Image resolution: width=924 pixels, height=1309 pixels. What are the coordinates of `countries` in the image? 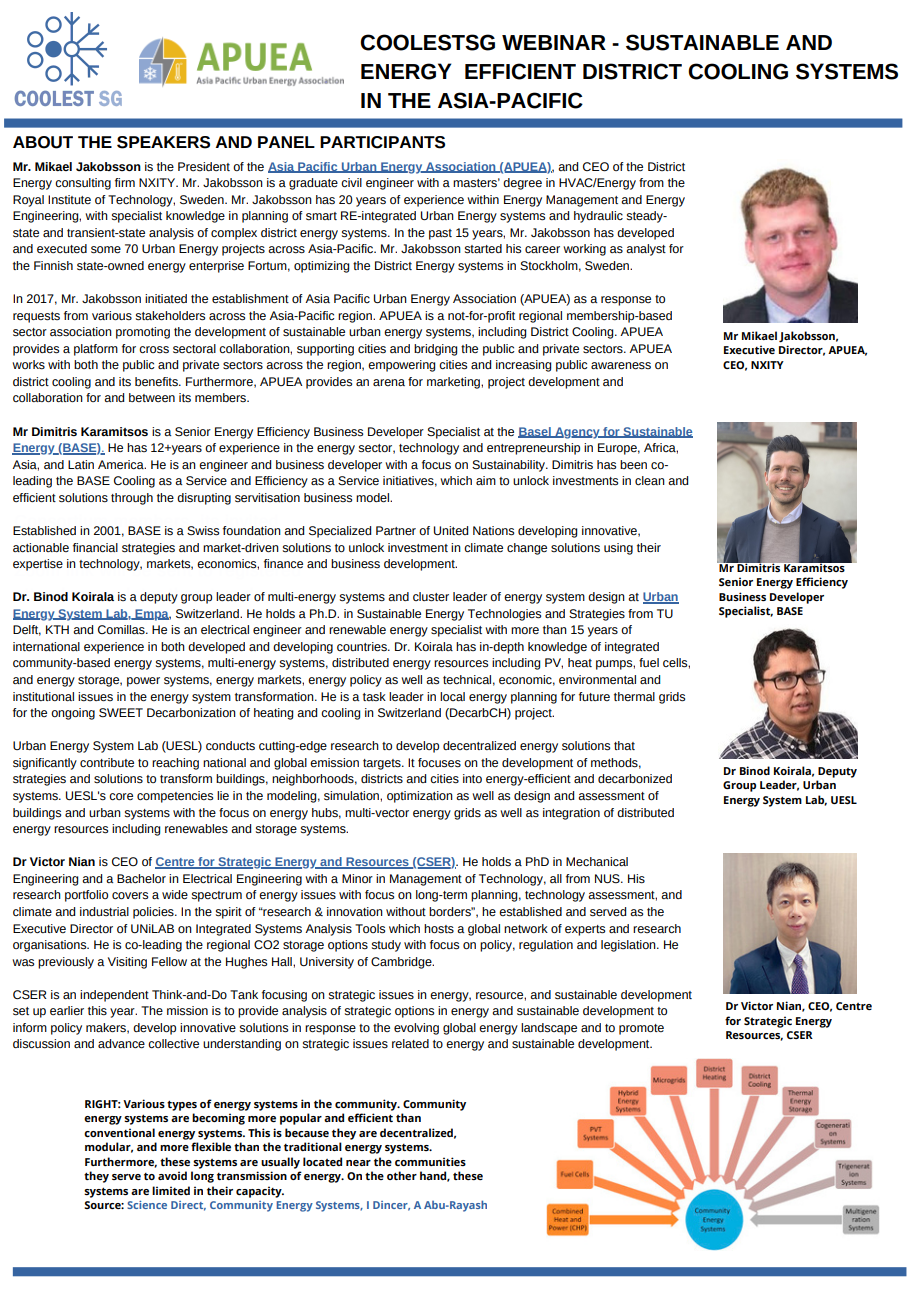 It's located at (363, 646).
